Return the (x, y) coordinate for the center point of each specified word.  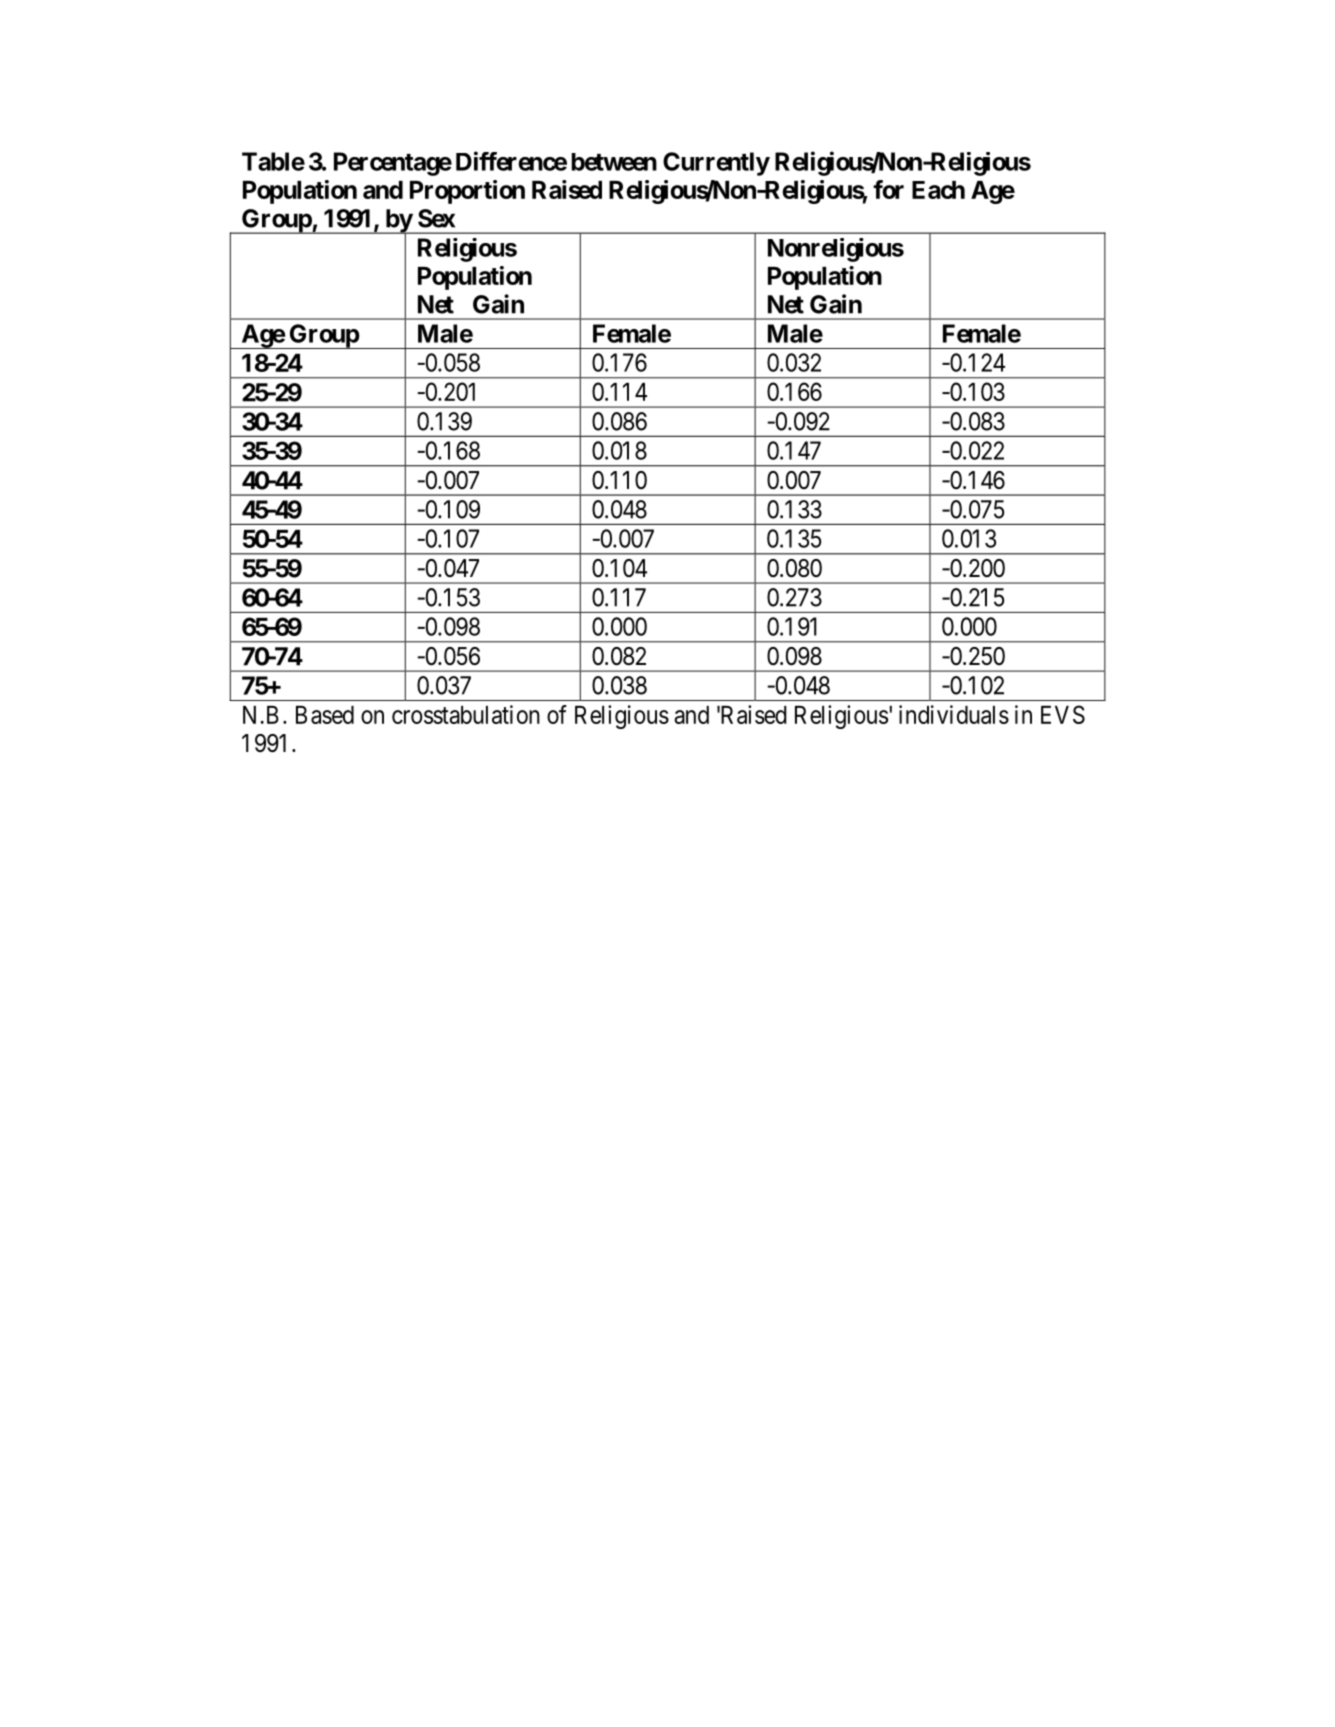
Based (325, 715)
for (888, 189)
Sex (436, 218)
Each (938, 190)
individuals (954, 714)
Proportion (467, 192)
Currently (716, 164)
